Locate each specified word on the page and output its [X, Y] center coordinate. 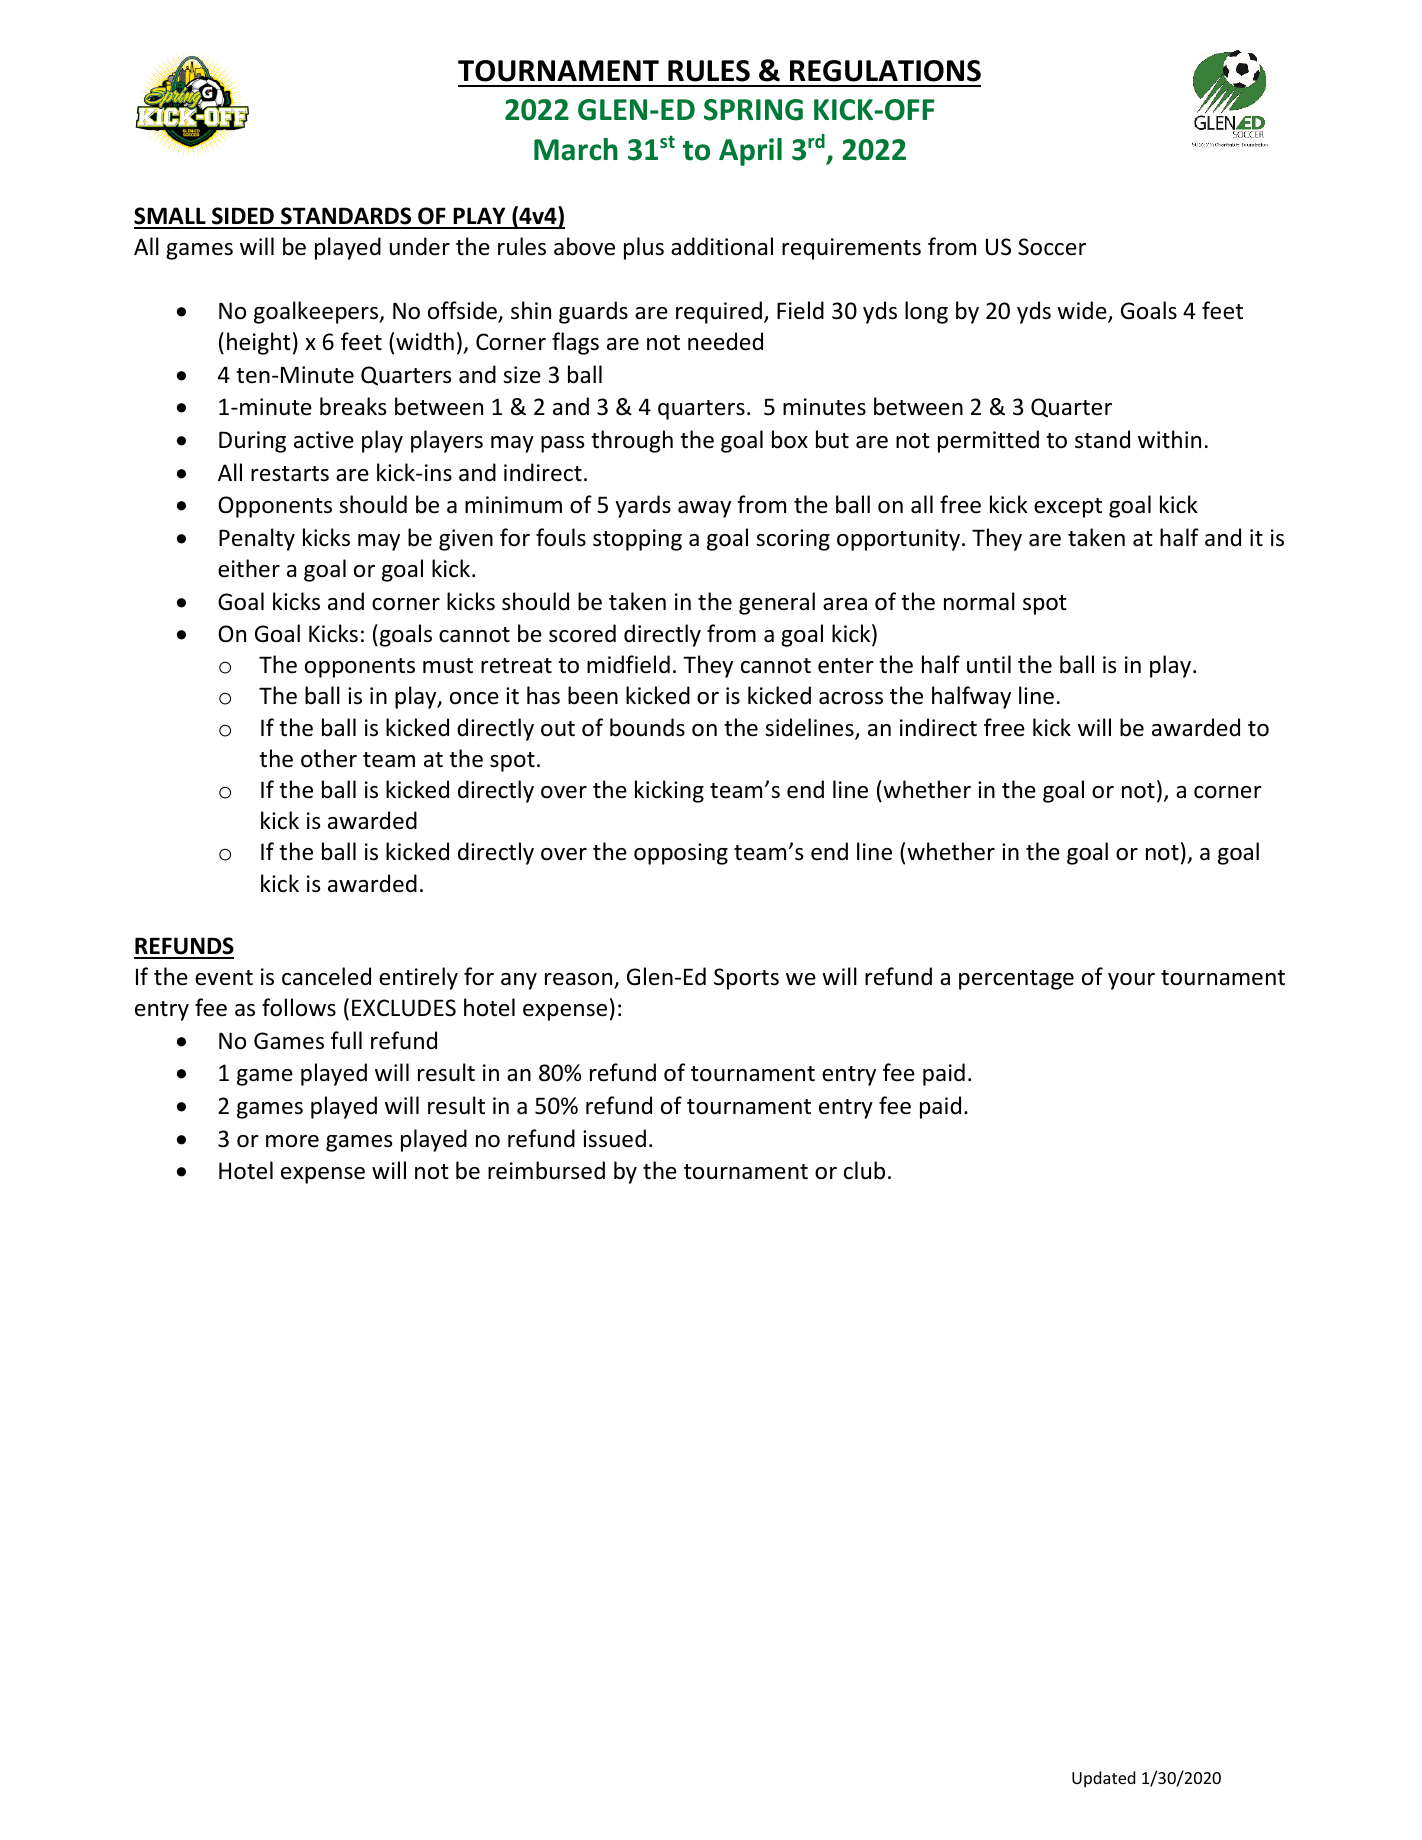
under [420, 246]
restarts [290, 474]
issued [614, 1138]
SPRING [753, 110]
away [704, 509]
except [1068, 508]
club [864, 1170]
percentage [1016, 980]
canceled [326, 976]
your [1131, 981]
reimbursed [546, 1170]
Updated [1103, 1779]
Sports [746, 979]
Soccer [1052, 247]
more [292, 1141]
